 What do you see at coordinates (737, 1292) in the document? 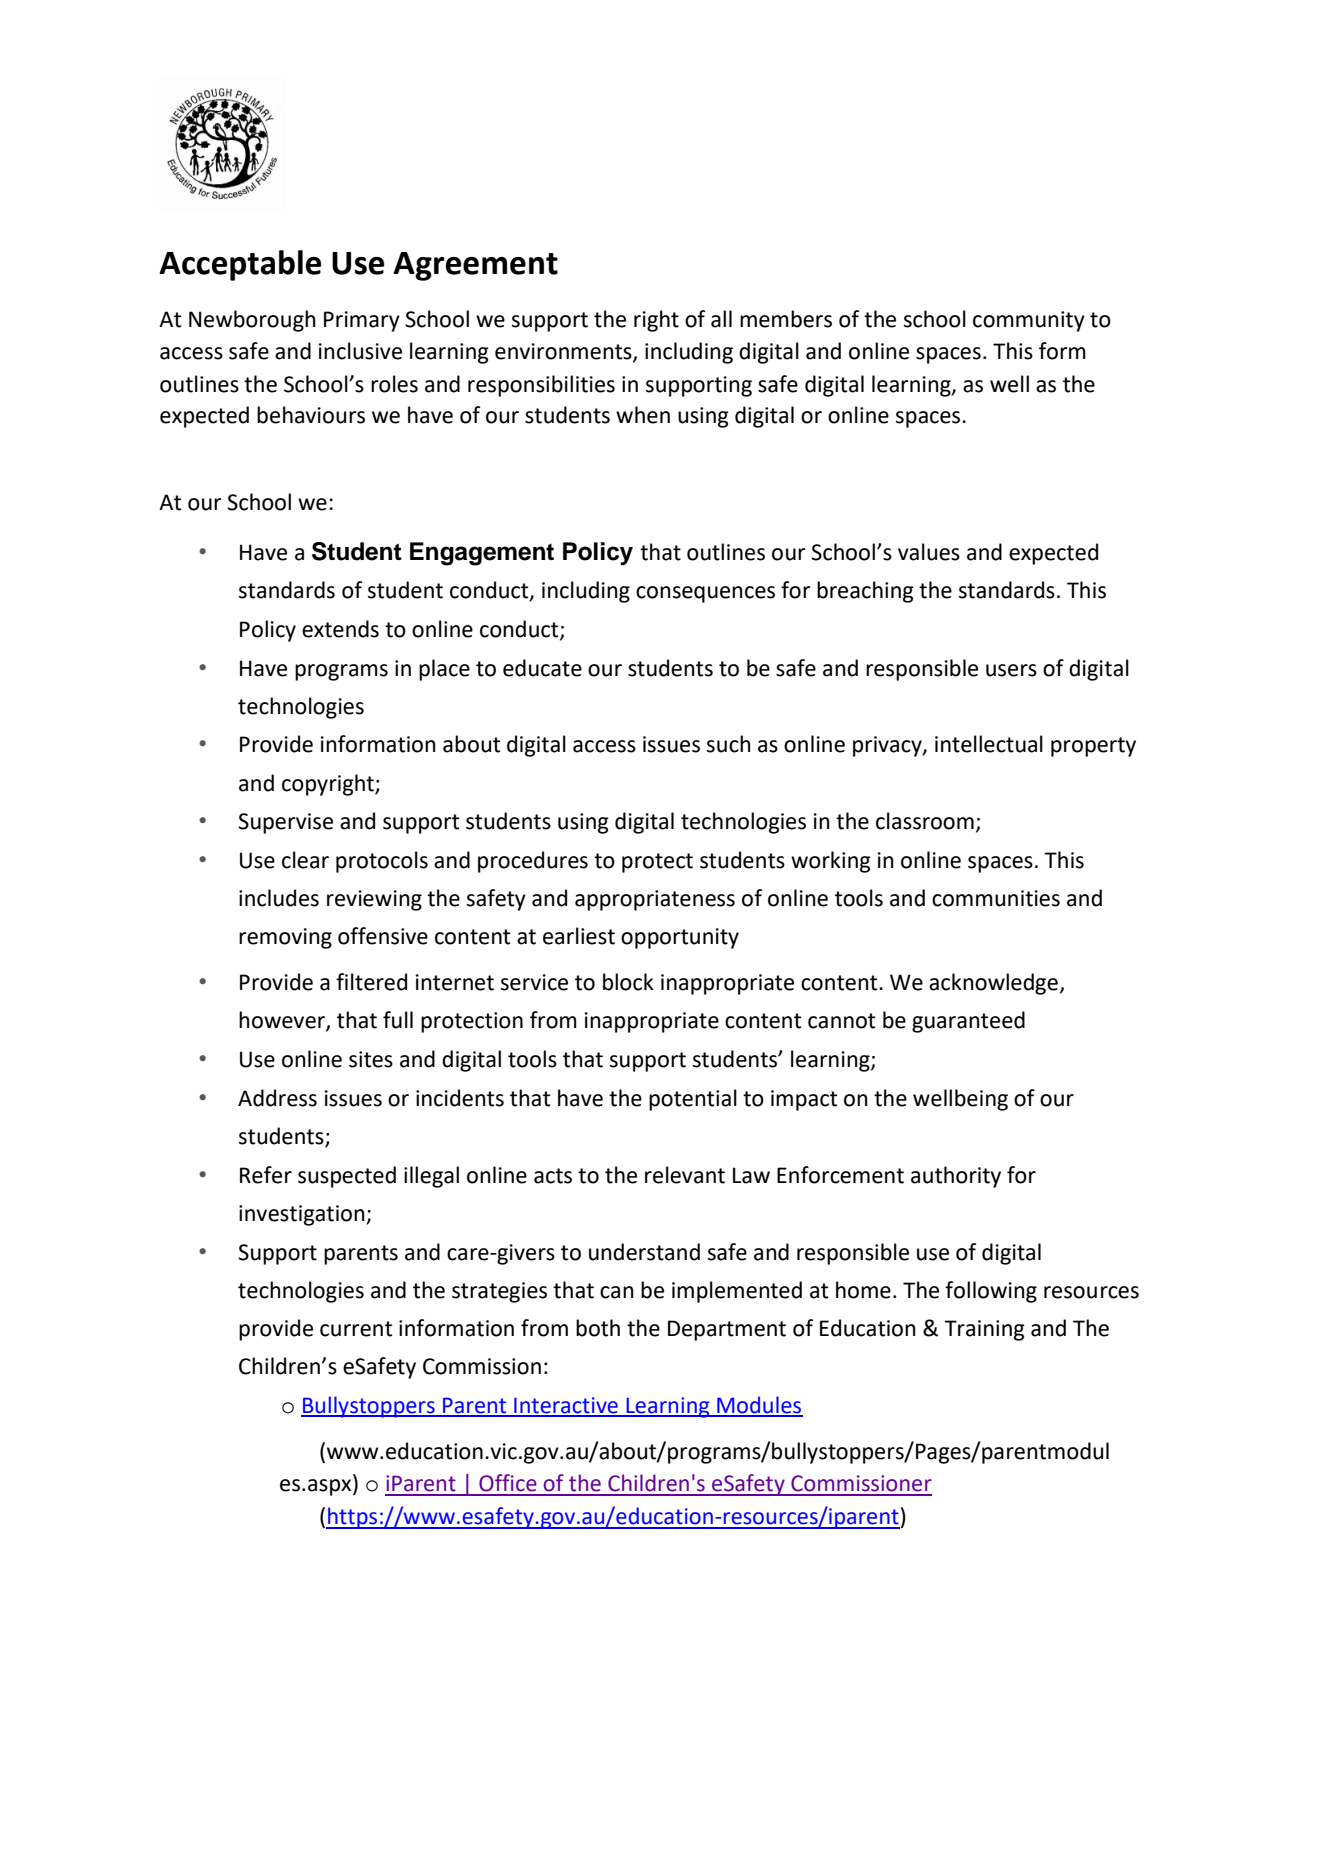
I see `implemented` at bounding box center [737, 1292].
